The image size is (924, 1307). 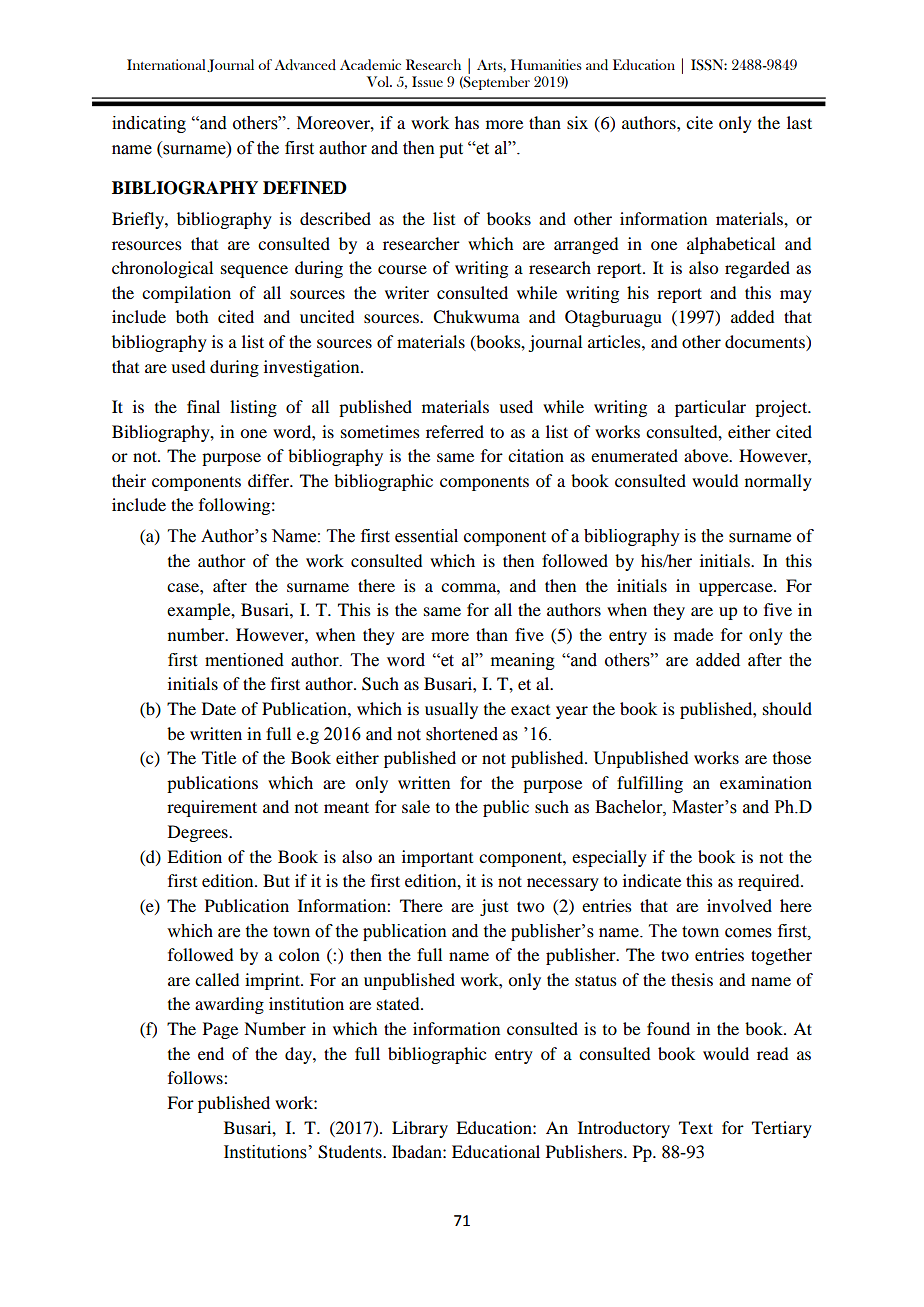 I want to click on referred, so click(x=455, y=431).
